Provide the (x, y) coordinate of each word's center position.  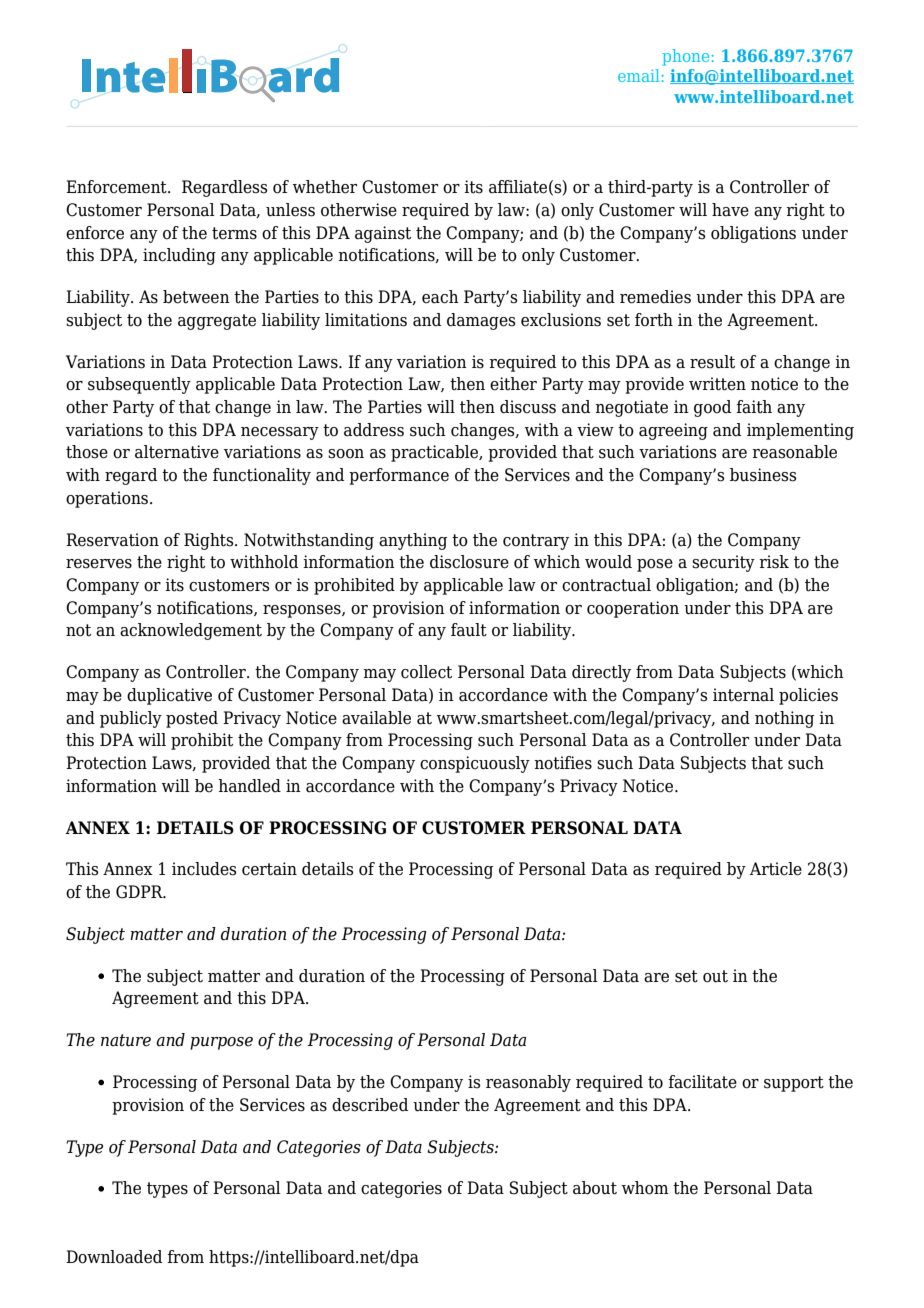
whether (325, 187)
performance (399, 476)
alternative (177, 452)
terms (234, 233)
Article (776, 869)
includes (204, 869)
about (595, 1188)
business (763, 475)
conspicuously (475, 764)
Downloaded (114, 1257)
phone (685, 57)
